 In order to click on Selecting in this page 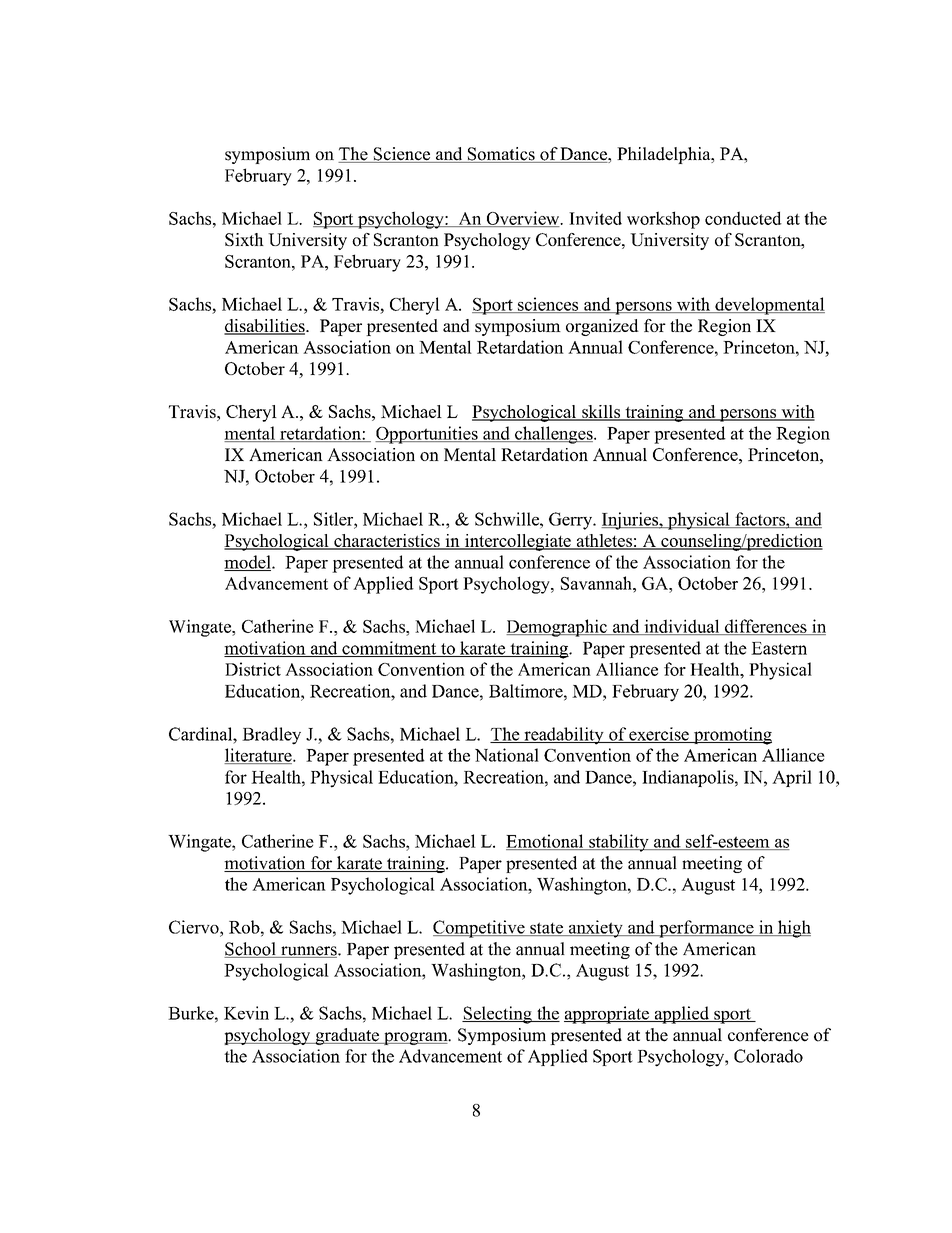, I will do `click(498, 1015)`.
